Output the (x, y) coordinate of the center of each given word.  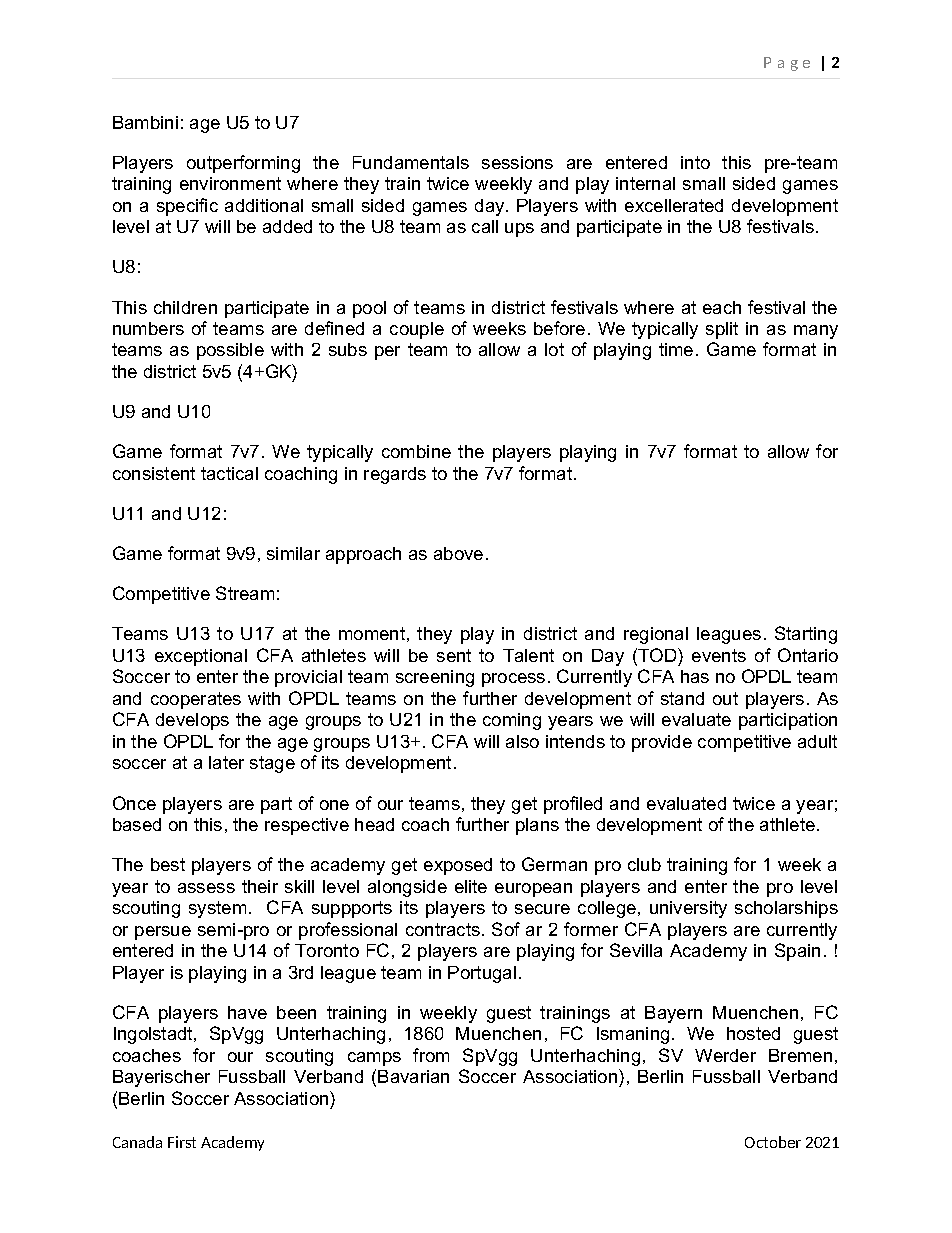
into (695, 162)
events (719, 655)
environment (230, 183)
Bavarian (413, 1076)
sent (454, 655)
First (182, 1142)
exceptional (201, 657)
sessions (517, 162)
